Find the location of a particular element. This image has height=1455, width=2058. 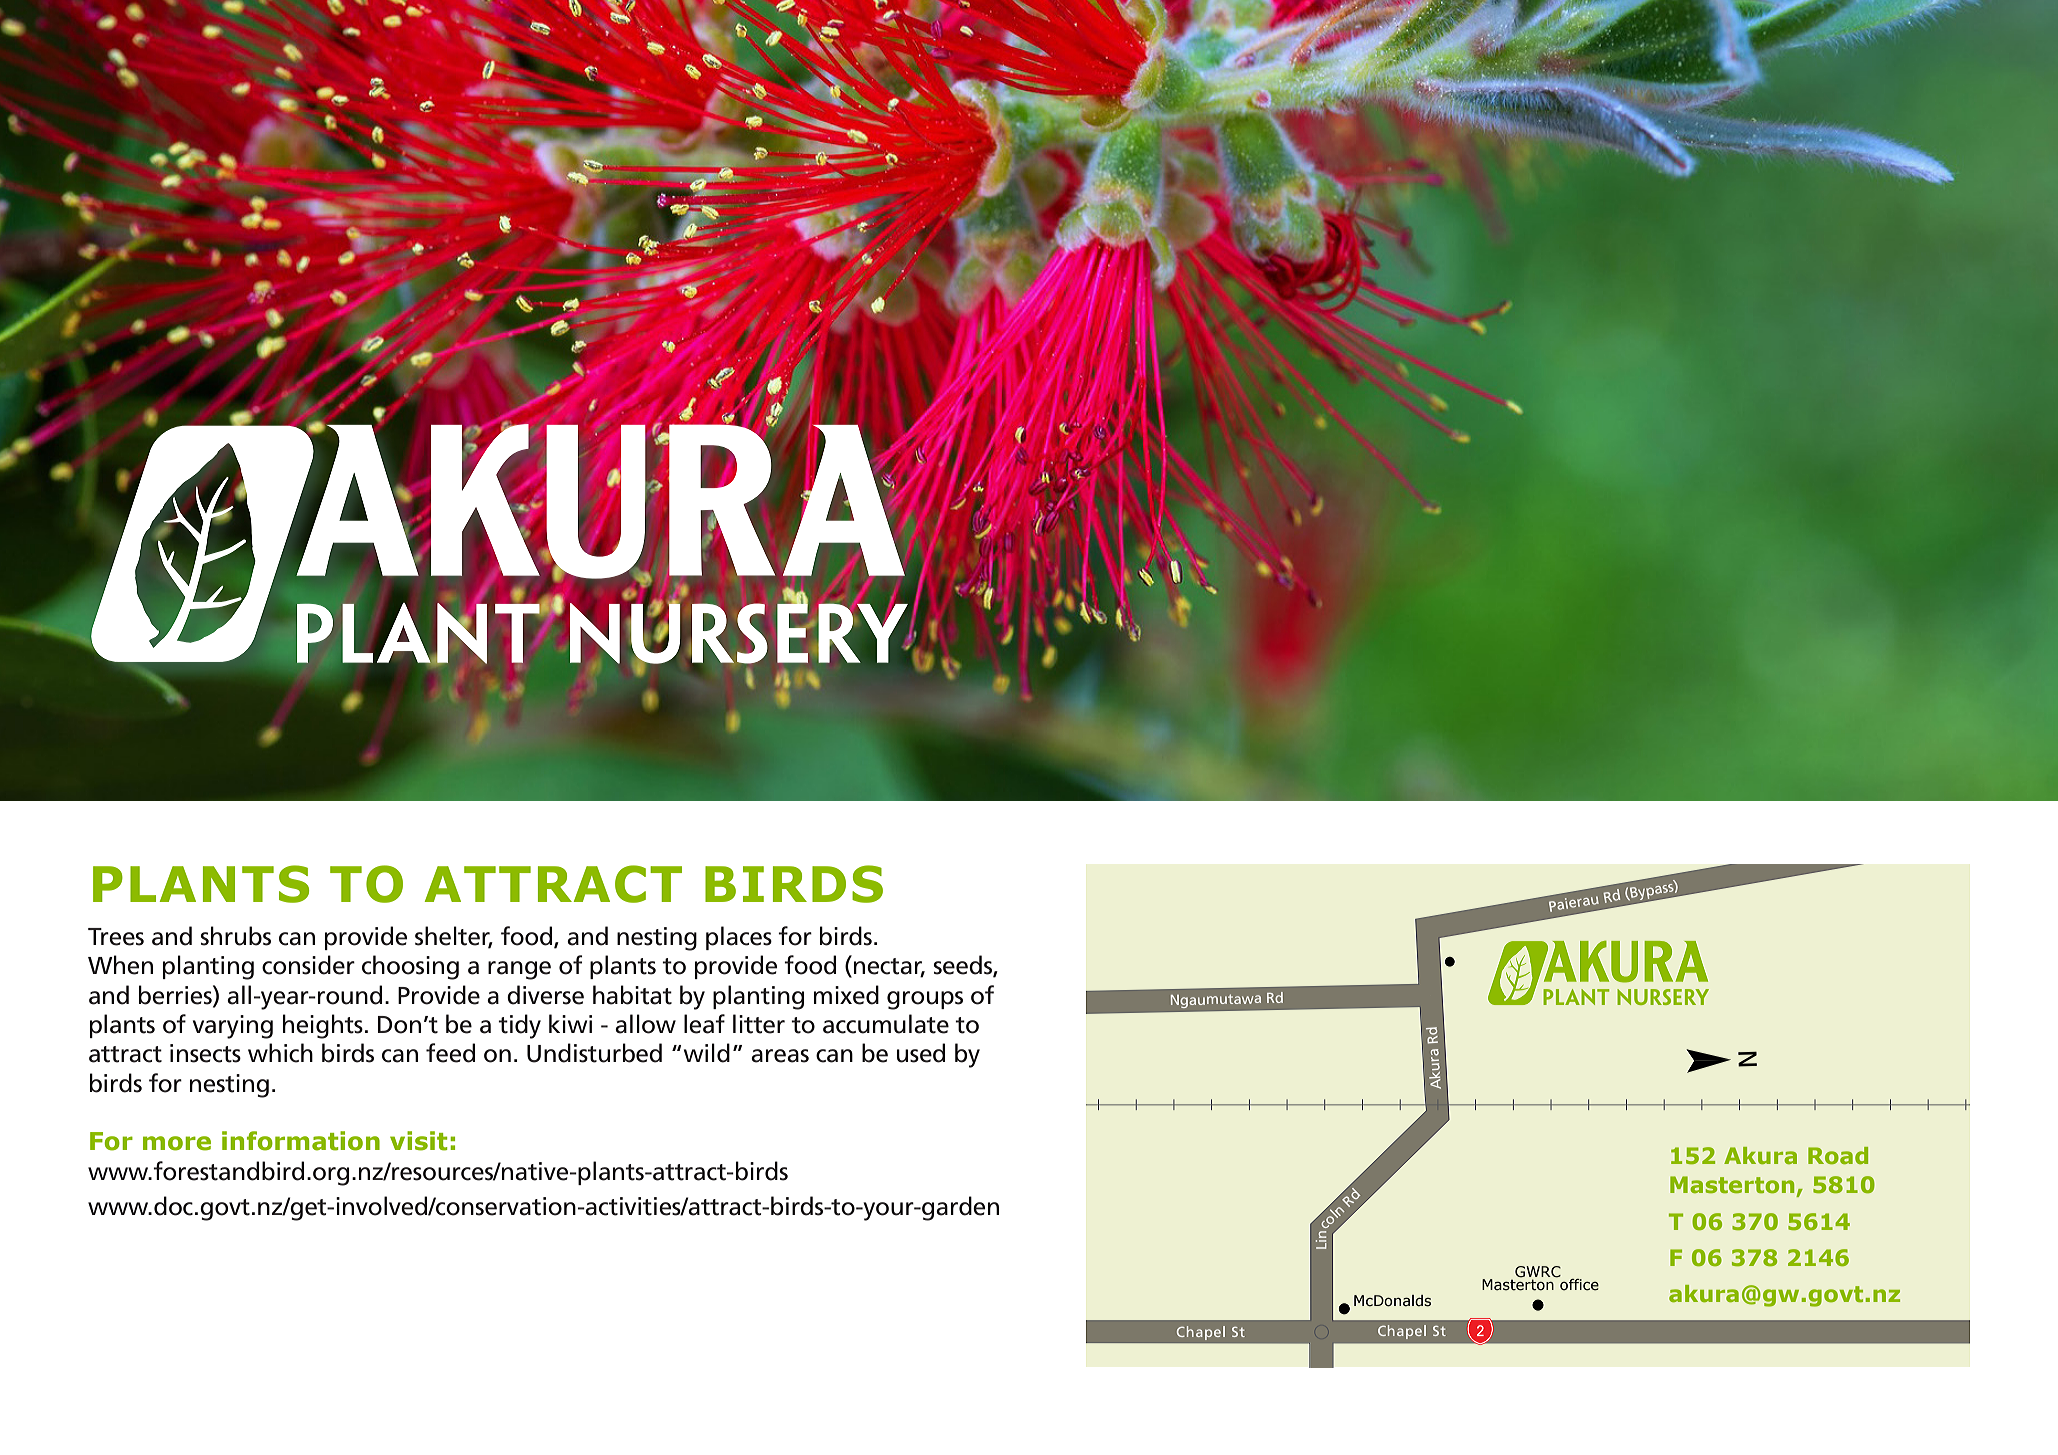

NURSERY is located at coordinates (1663, 997).
